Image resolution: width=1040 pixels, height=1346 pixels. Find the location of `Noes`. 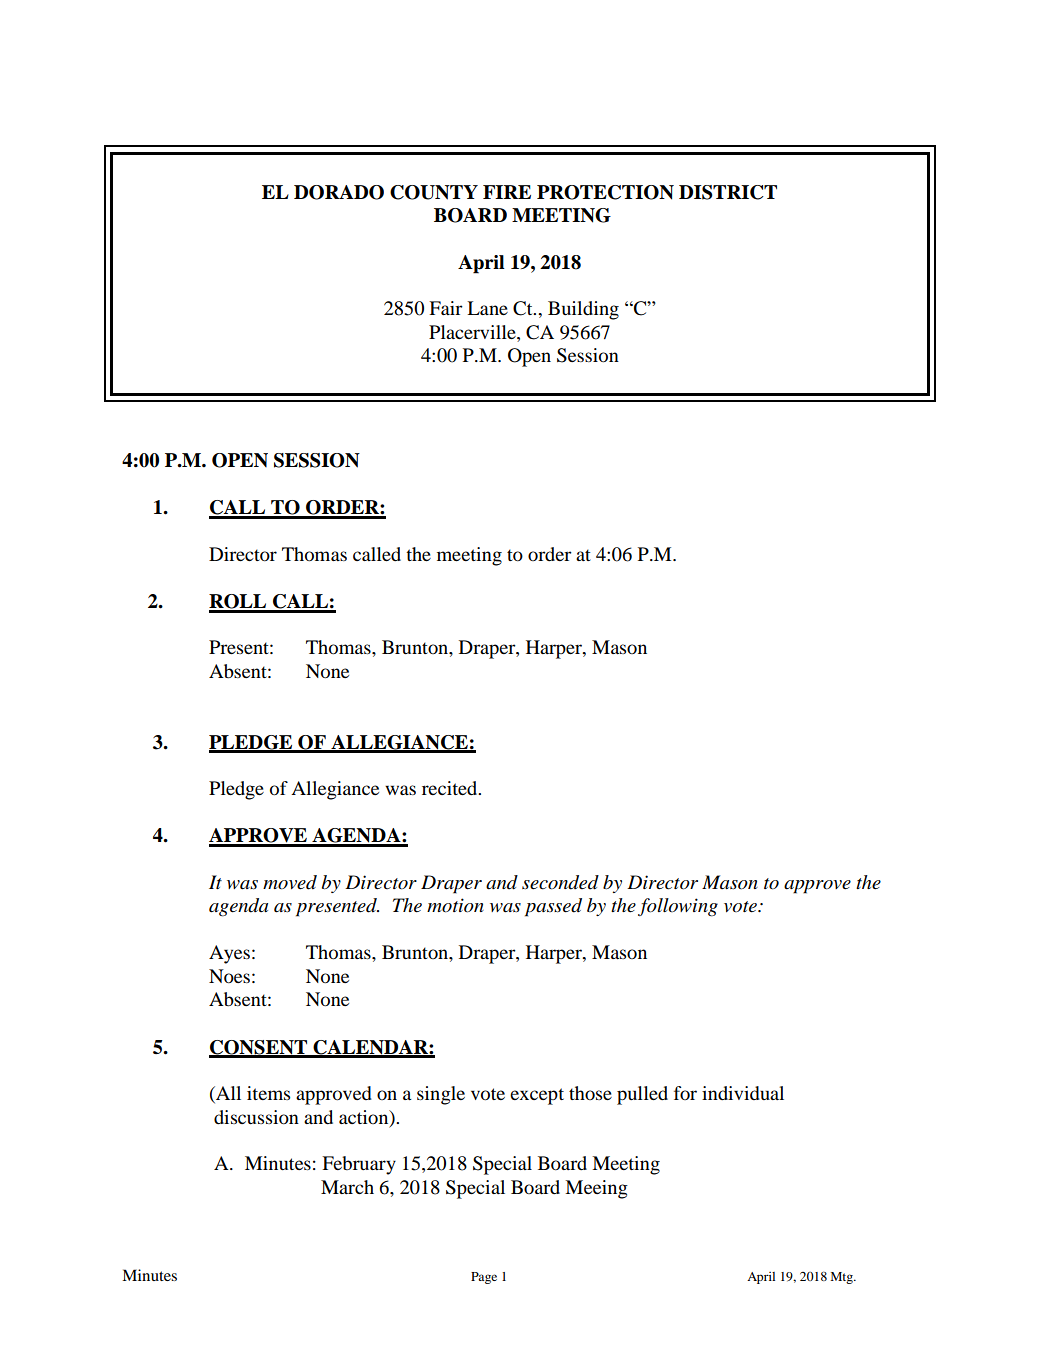

Noes is located at coordinates (229, 976).
